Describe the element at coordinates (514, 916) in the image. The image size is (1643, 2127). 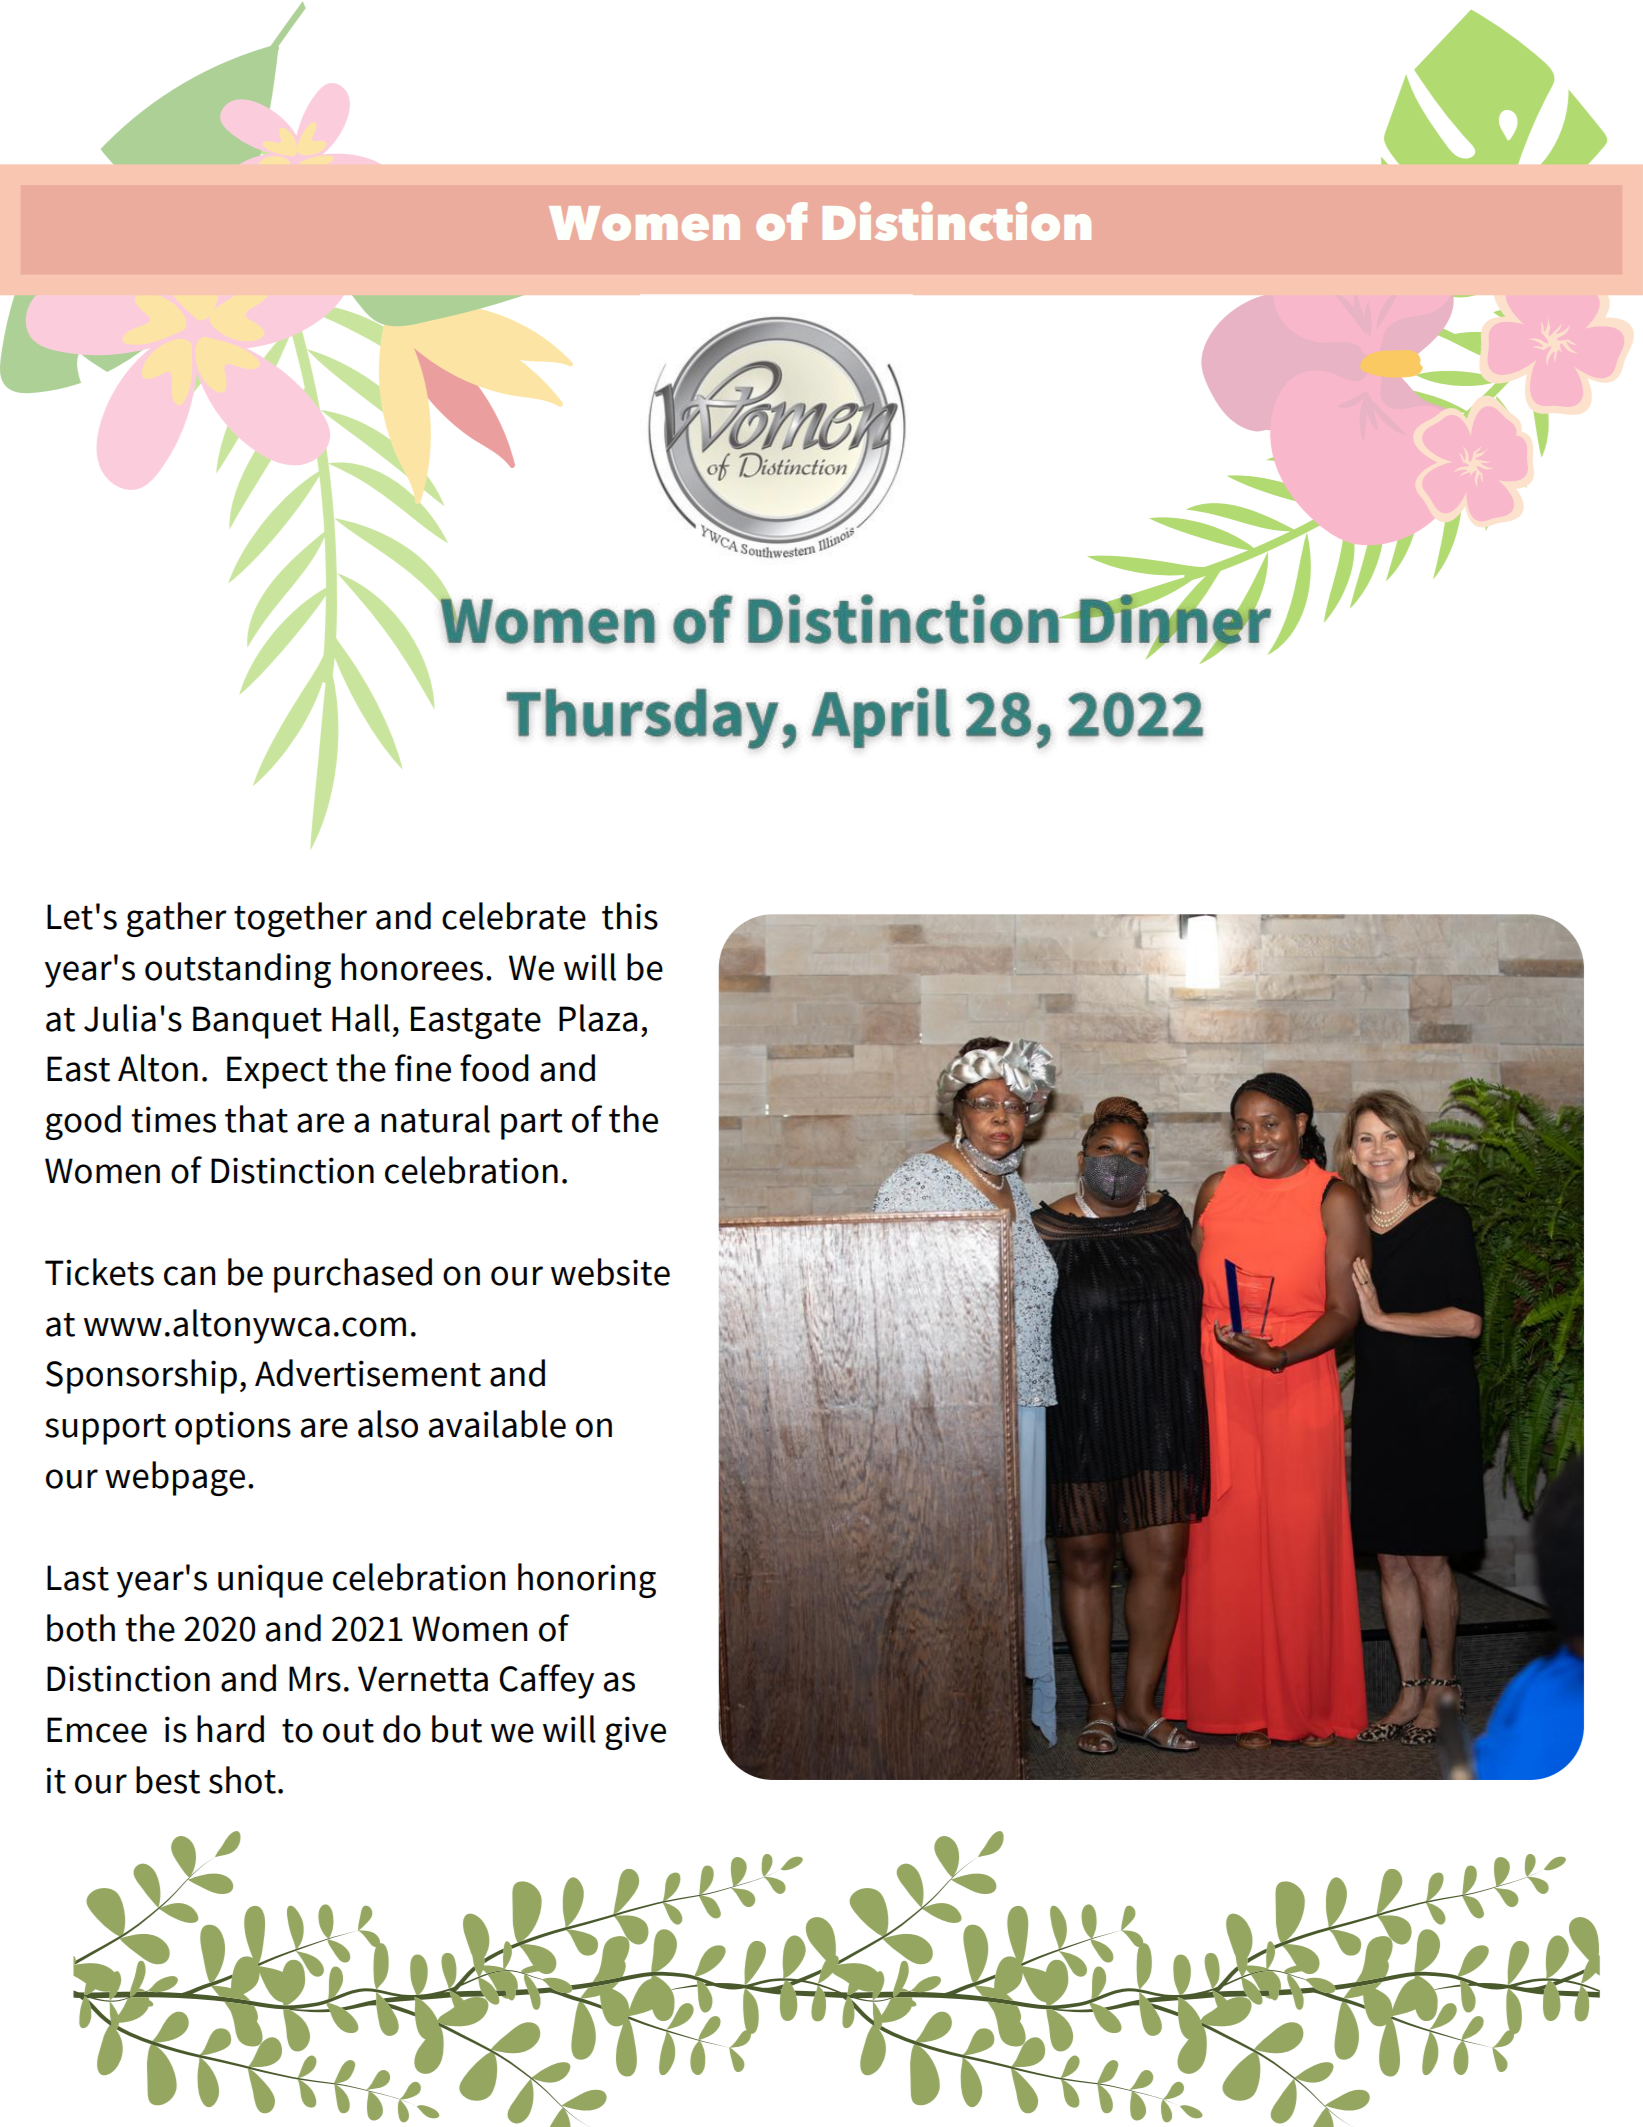
I see `celebrate` at that location.
